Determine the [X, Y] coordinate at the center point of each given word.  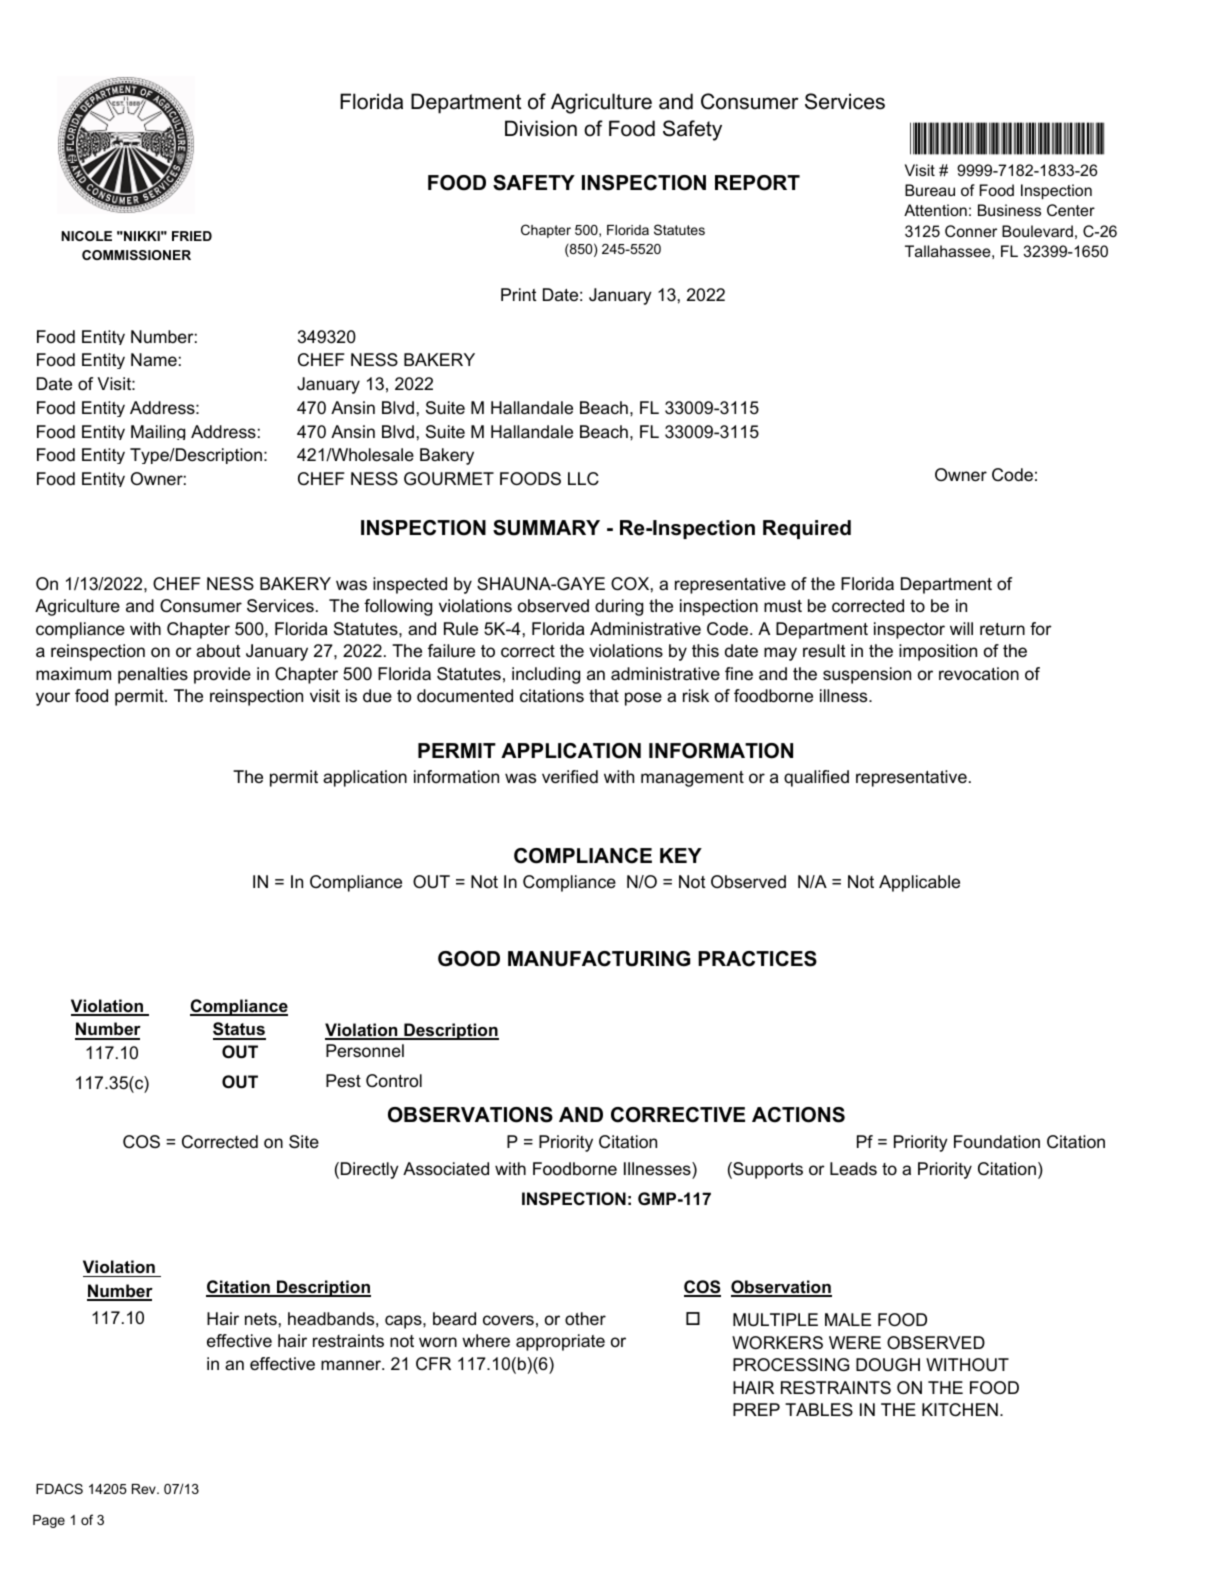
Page [49, 1521]
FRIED [192, 236]
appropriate [560, 1342]
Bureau [930, 190]
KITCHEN [960, 1410]
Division [541, 128]
